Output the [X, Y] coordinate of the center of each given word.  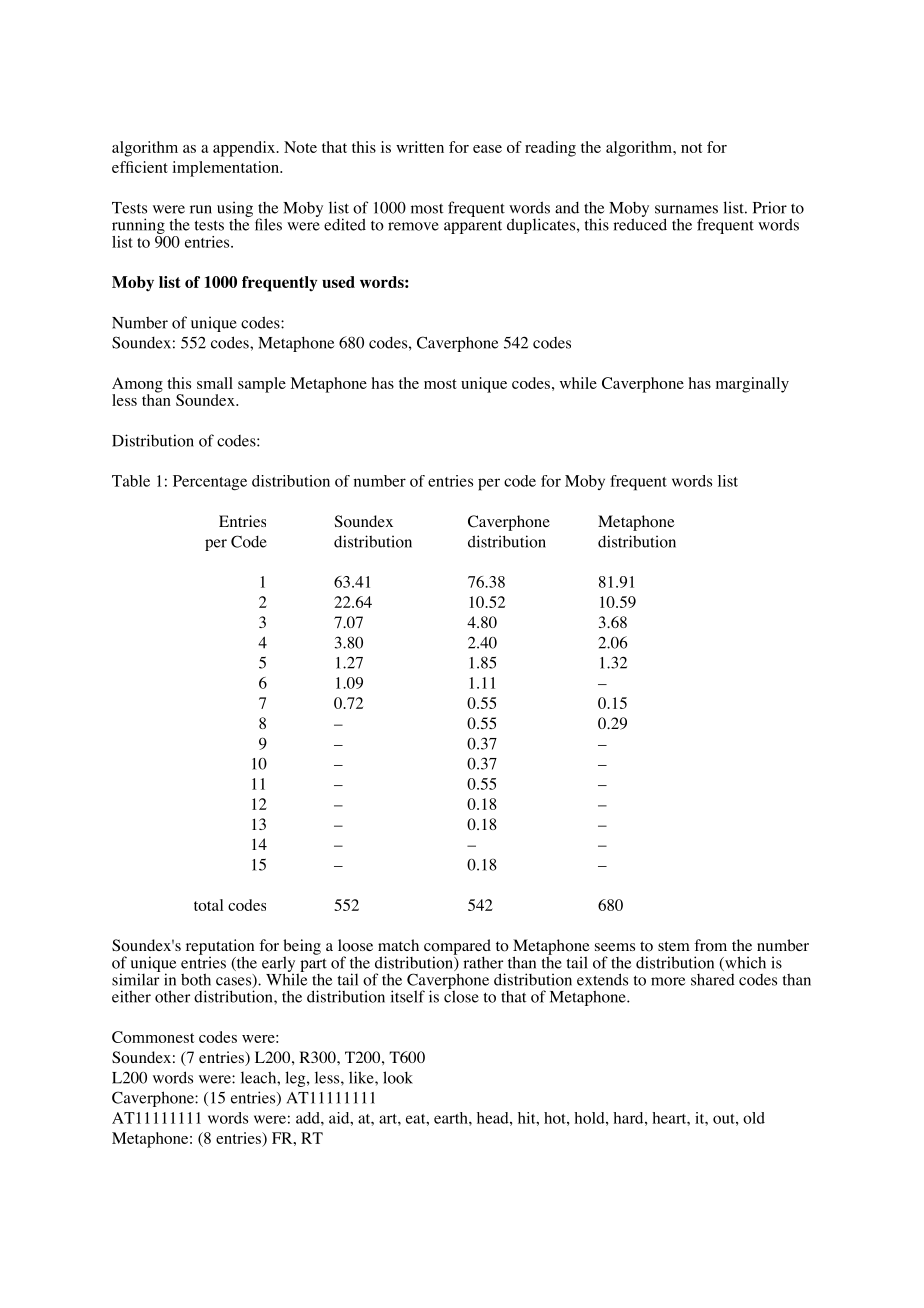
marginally [752, 385]
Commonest [153, 1037]
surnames [686, 209]
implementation [227, 169]
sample [262, 385]
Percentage [210, 482]
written [420, 147]
